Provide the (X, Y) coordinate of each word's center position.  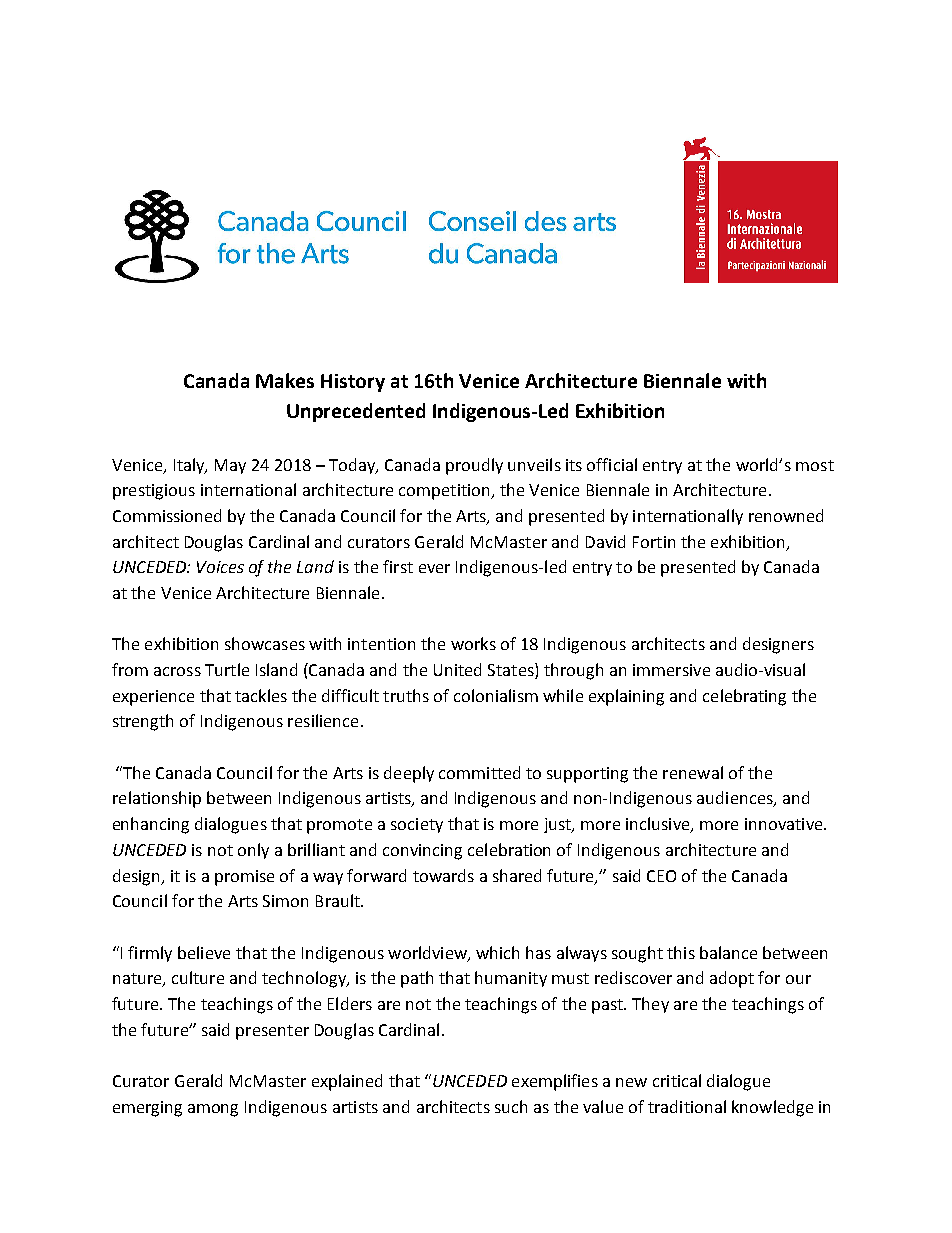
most (815, 465)
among (213, 1110)
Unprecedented (356, 412)
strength (143, 722)
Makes (285, 380)
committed (479, 772)
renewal (693, 772)
